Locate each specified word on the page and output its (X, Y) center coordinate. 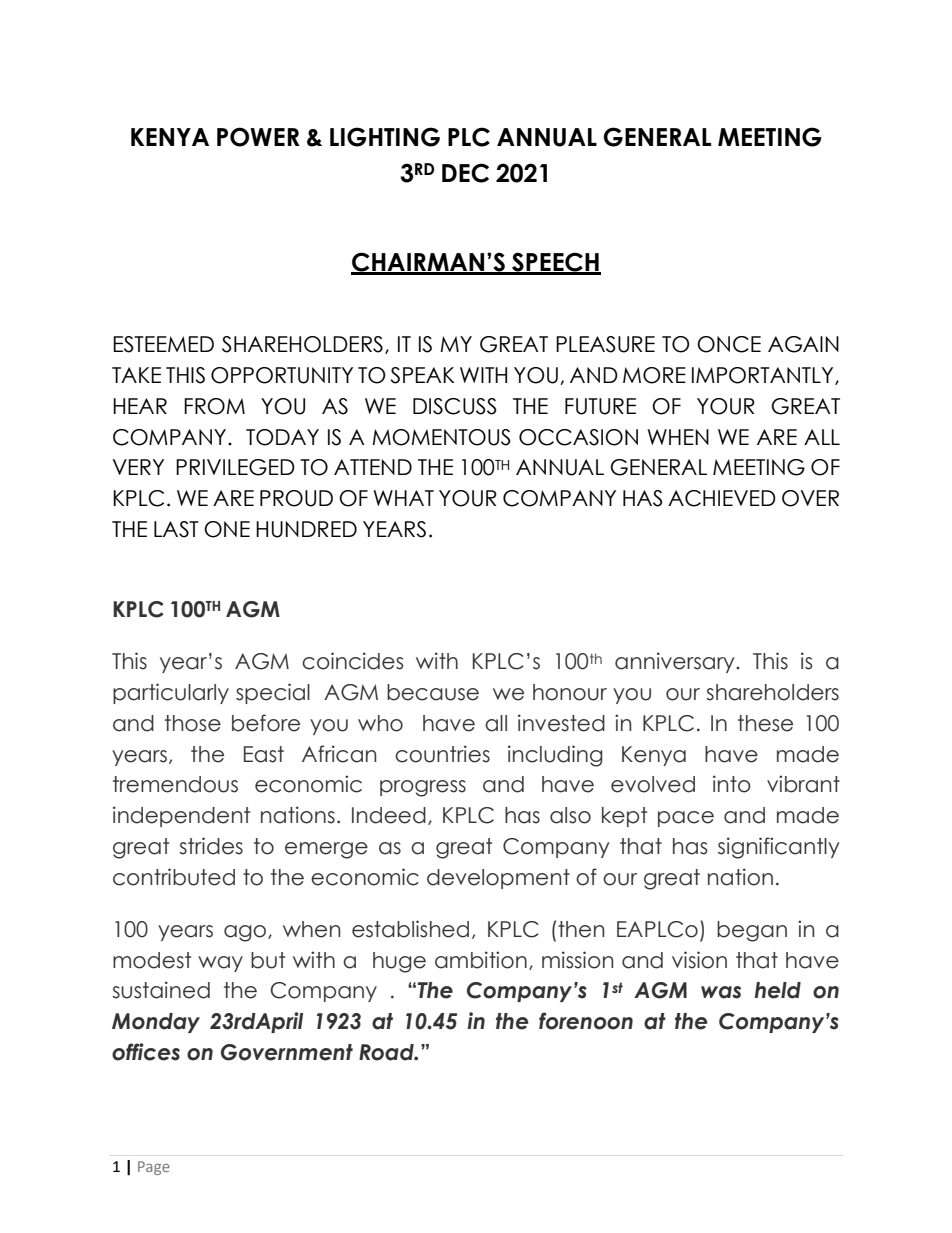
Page (154, 1168)
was (721, 992)
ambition (481, 960)
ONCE (729, 344)
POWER (258, 137)
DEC (465, 173)
